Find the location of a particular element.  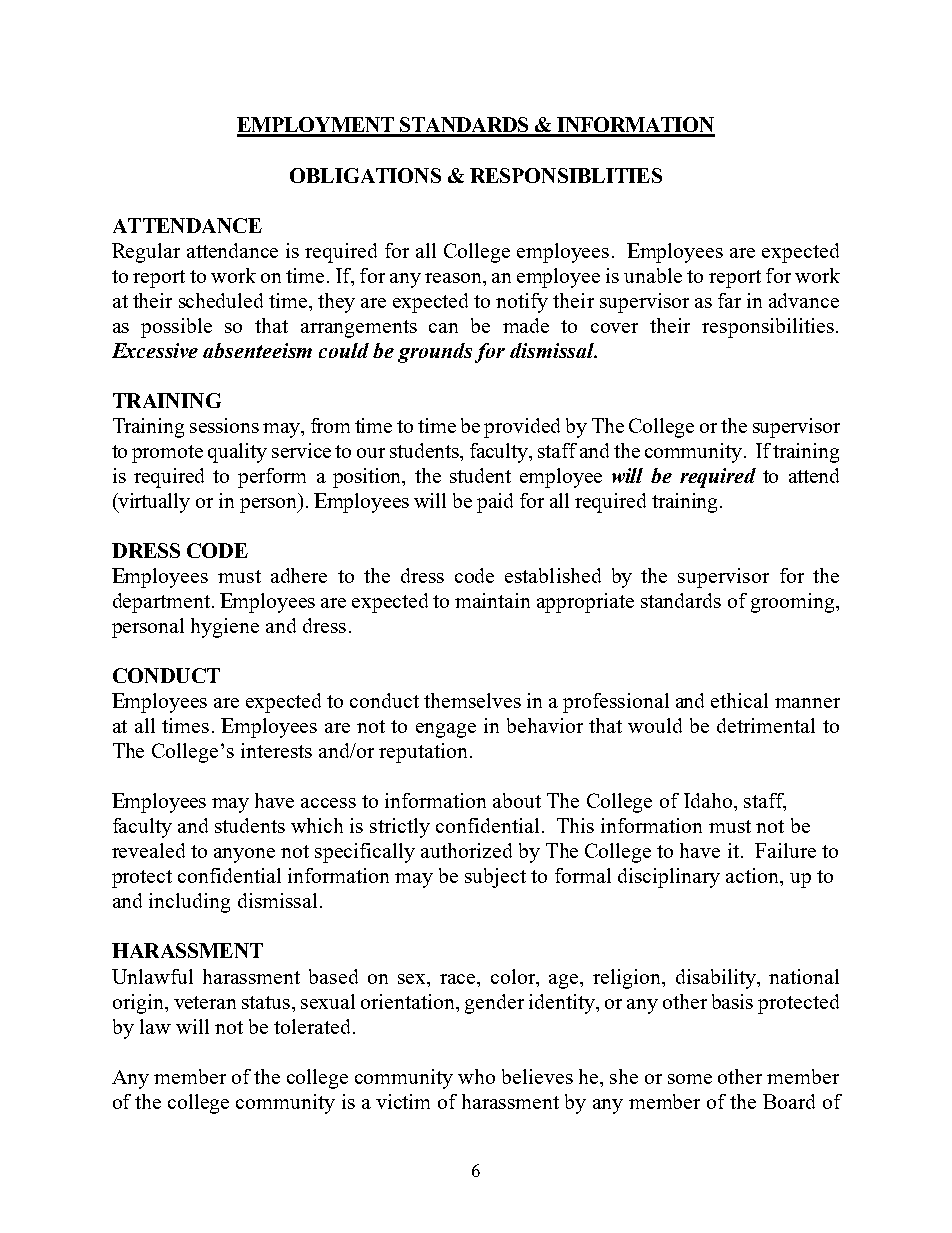

subject is located at coordinates (495, 878).
